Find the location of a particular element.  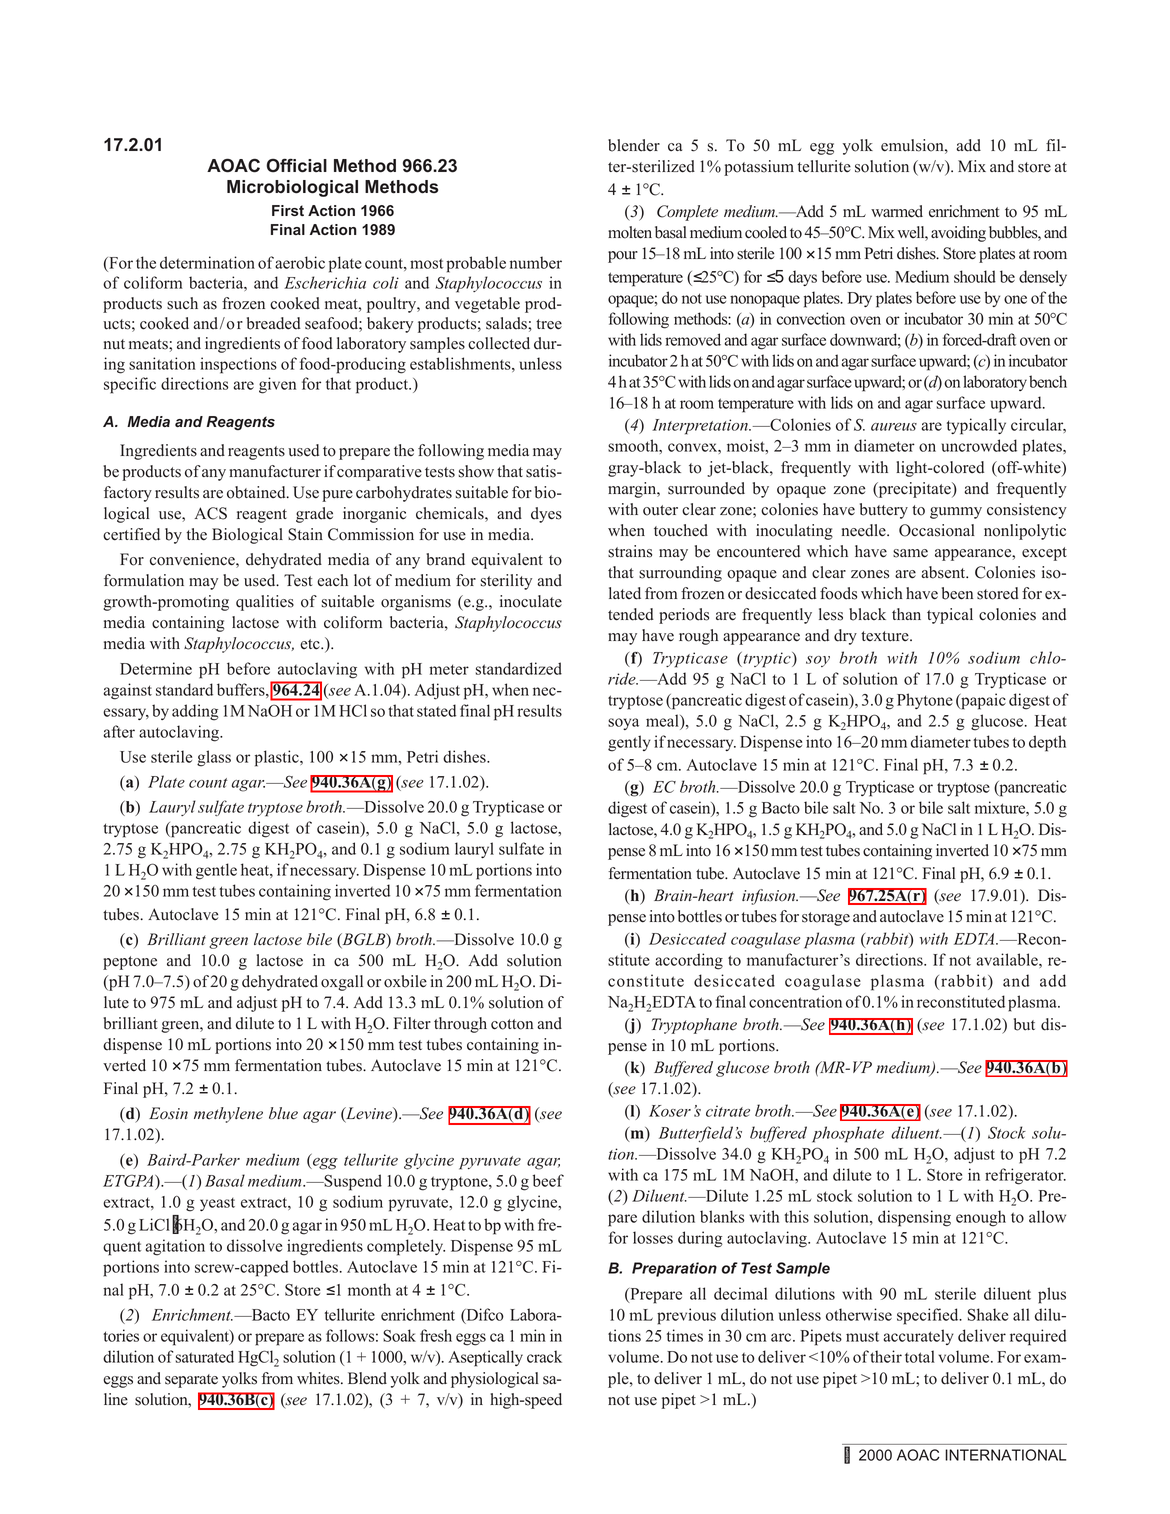

crack is located at coordinates (544, 1356).
